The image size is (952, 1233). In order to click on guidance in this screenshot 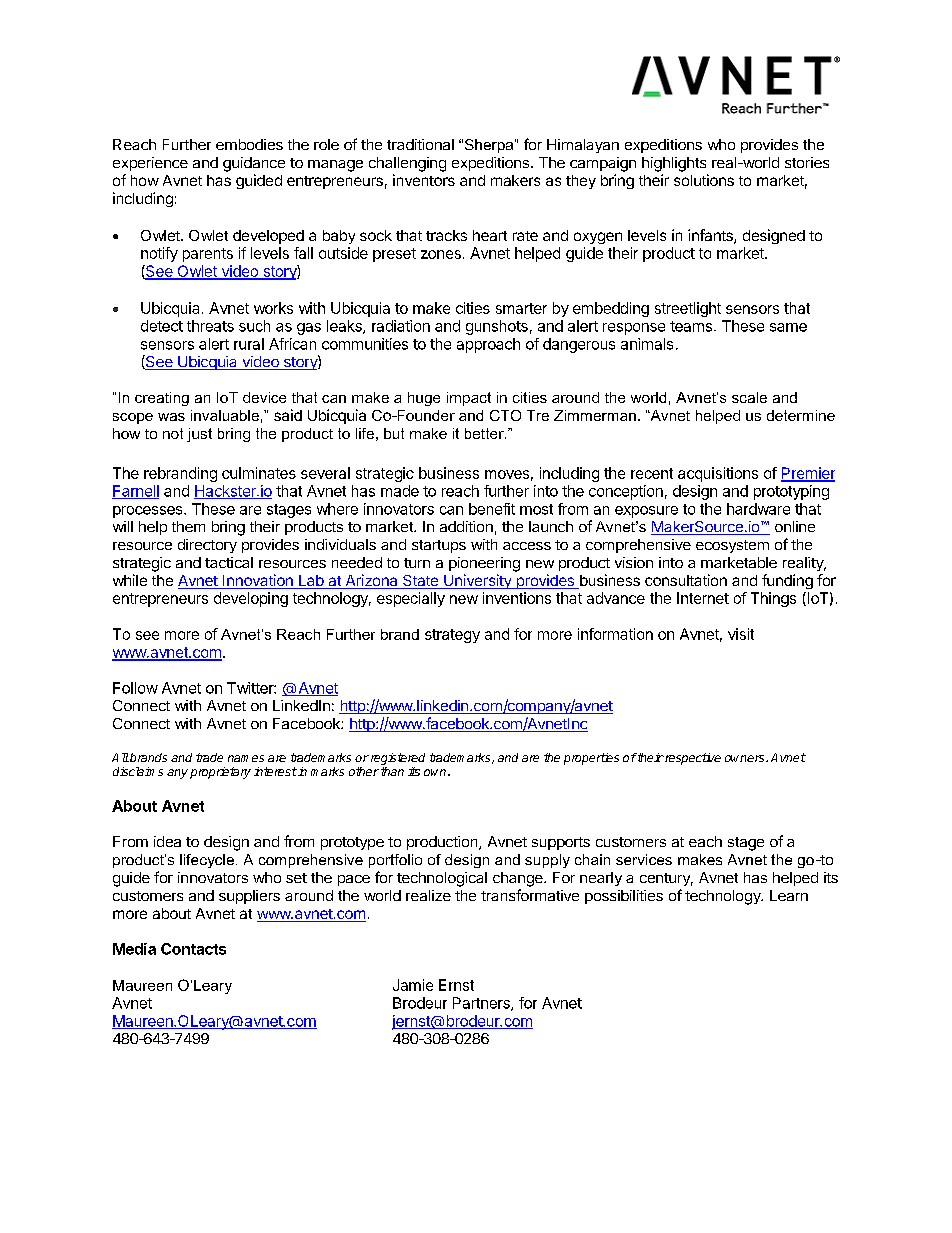, I will do `click(254, 164)`.
